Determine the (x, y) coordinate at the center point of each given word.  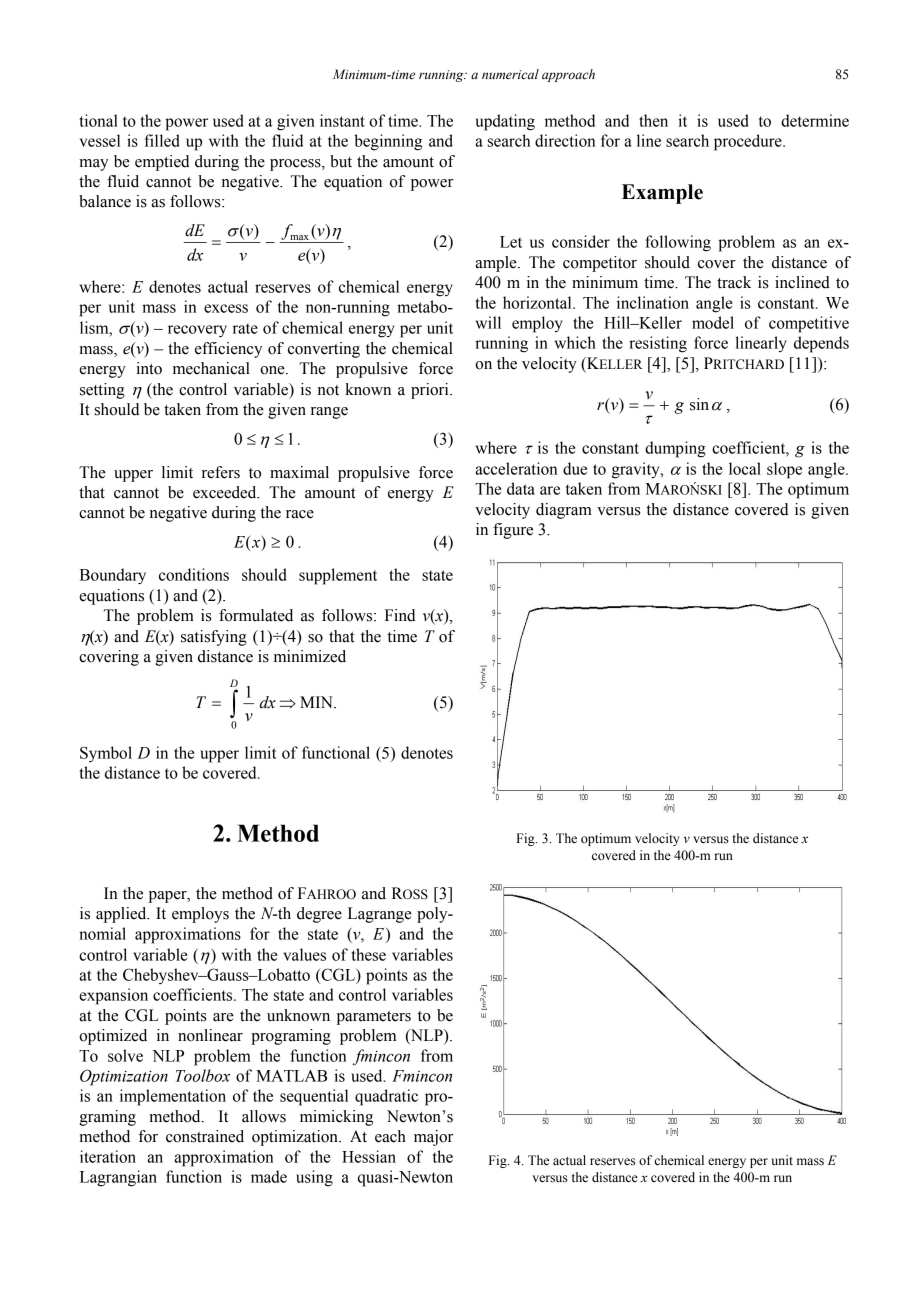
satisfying (214, 638)
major (434, 1138)
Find (400, 615)
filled (162, 140)
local (745, 468)
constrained (205, 1136)
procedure (749, 142)
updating (505, 122)
